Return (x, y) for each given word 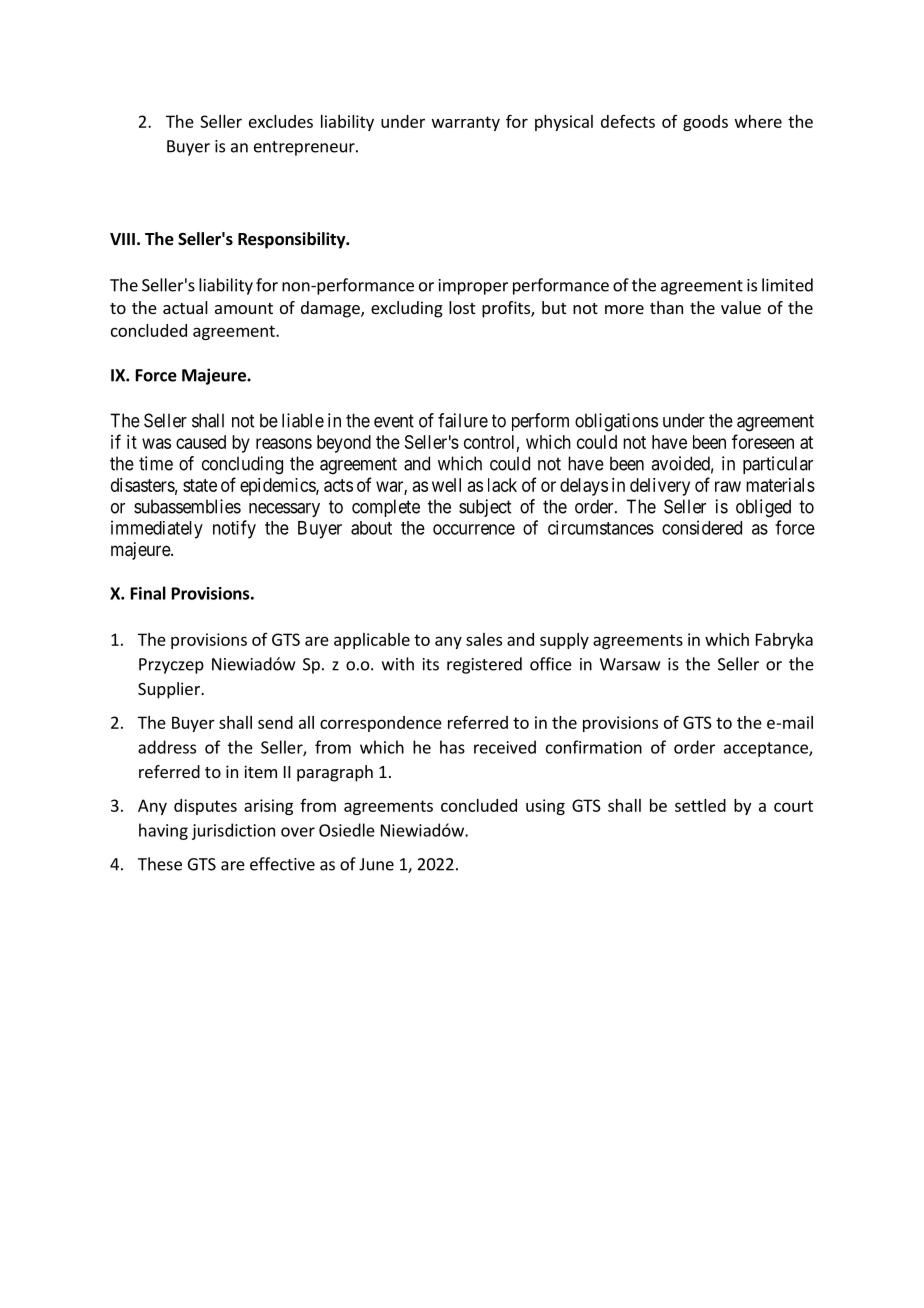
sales (484, 639)
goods (705, 123)
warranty (466, 123)
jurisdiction (233, 831)
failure (463, 420)
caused (201, 442)
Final (148, 593)
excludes (281, 121)
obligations (616, 422)
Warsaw (630, 664)
